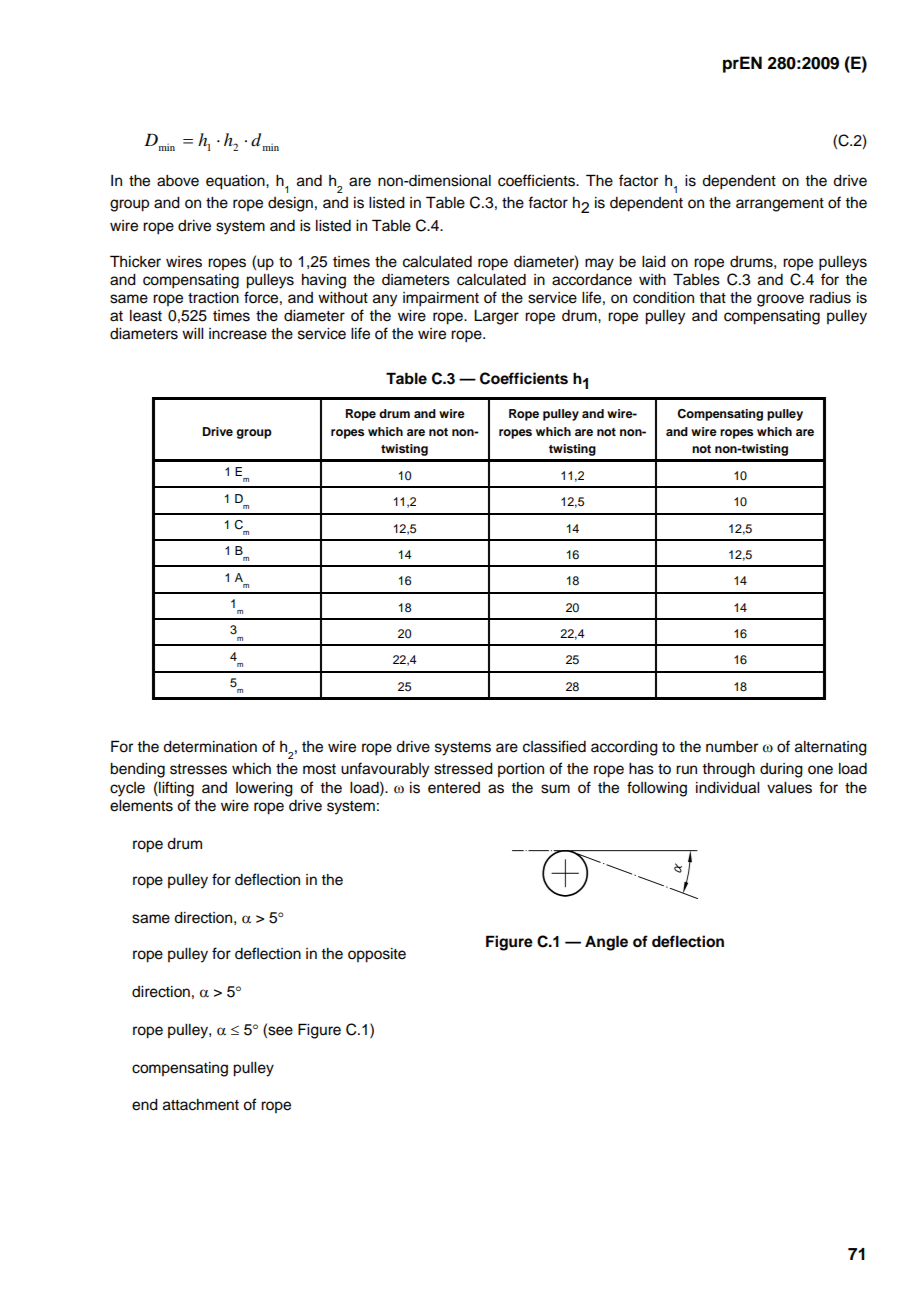 This screenshot has height=1308, width=924. Describe the element at coordinates (732, 747) in the screenshot. I see `number` at that location.
